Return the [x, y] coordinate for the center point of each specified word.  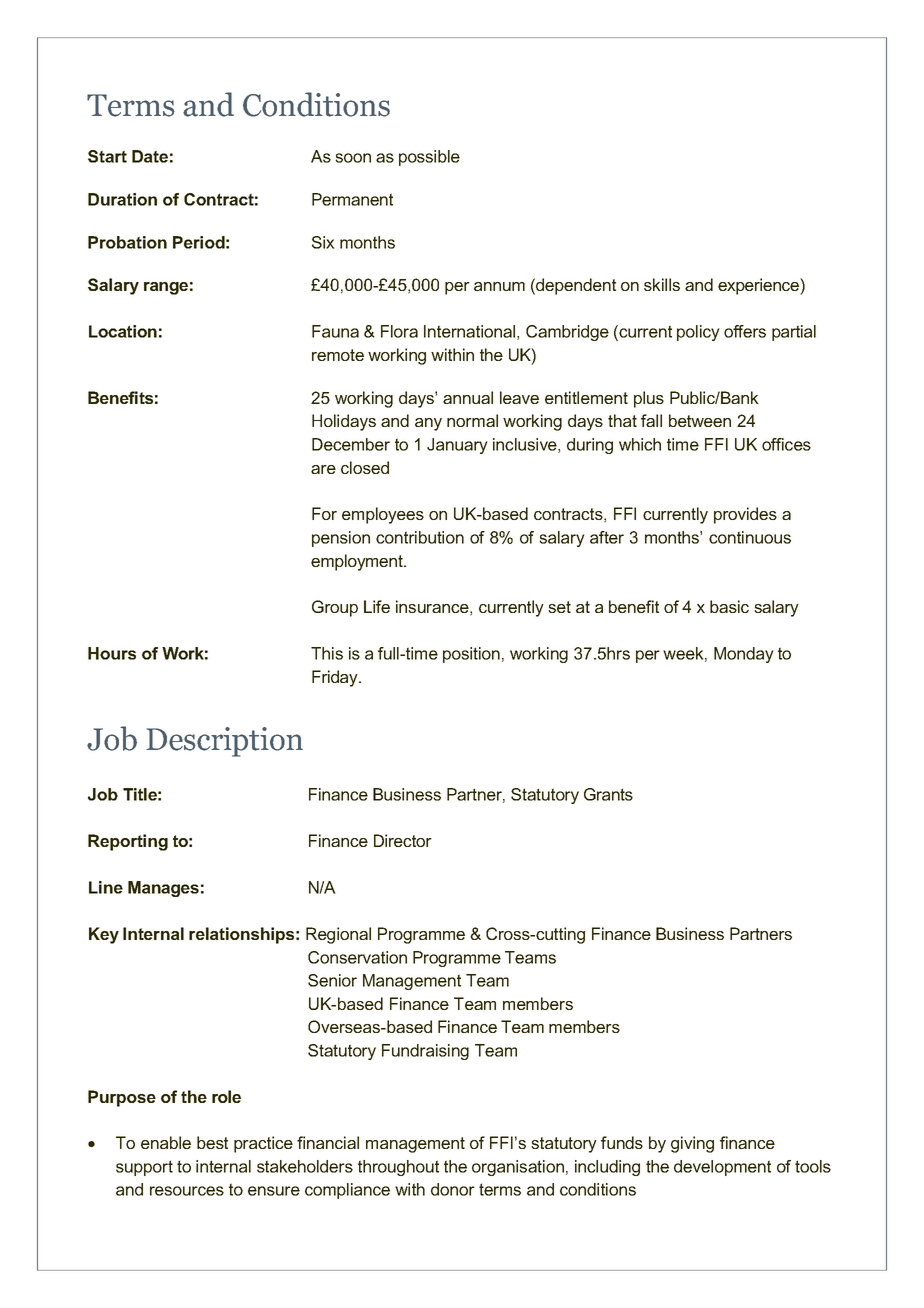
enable [166, 1142]
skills [662, 284]
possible [429, 158]
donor [453, 1189]
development [722, 1168]
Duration [122, 199]
